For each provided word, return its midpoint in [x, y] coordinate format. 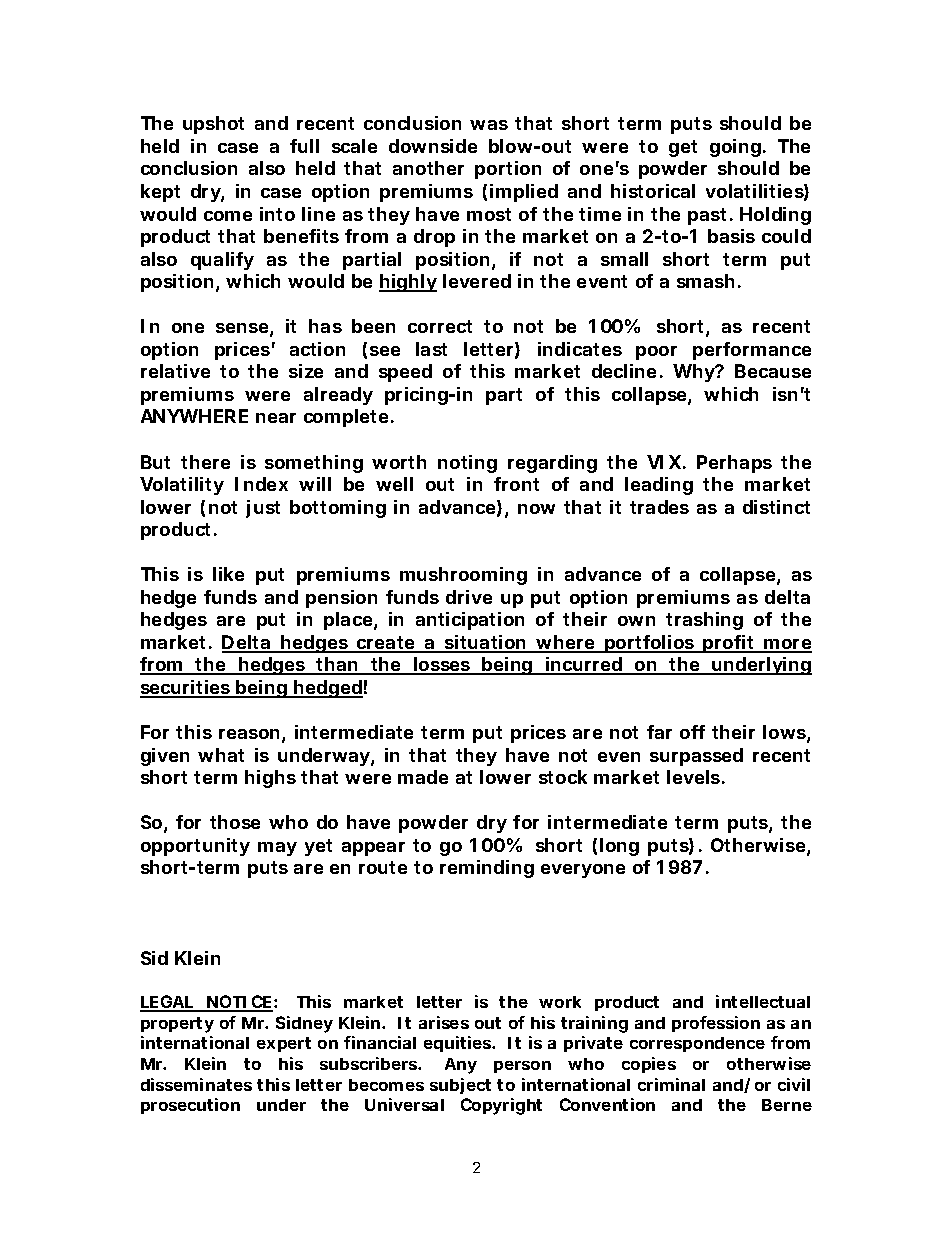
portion [508, 170]
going [735, 148]
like [228, 574]
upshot [213, 125]
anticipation [470, 621]
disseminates [196, 1084]
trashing [704, 621]
